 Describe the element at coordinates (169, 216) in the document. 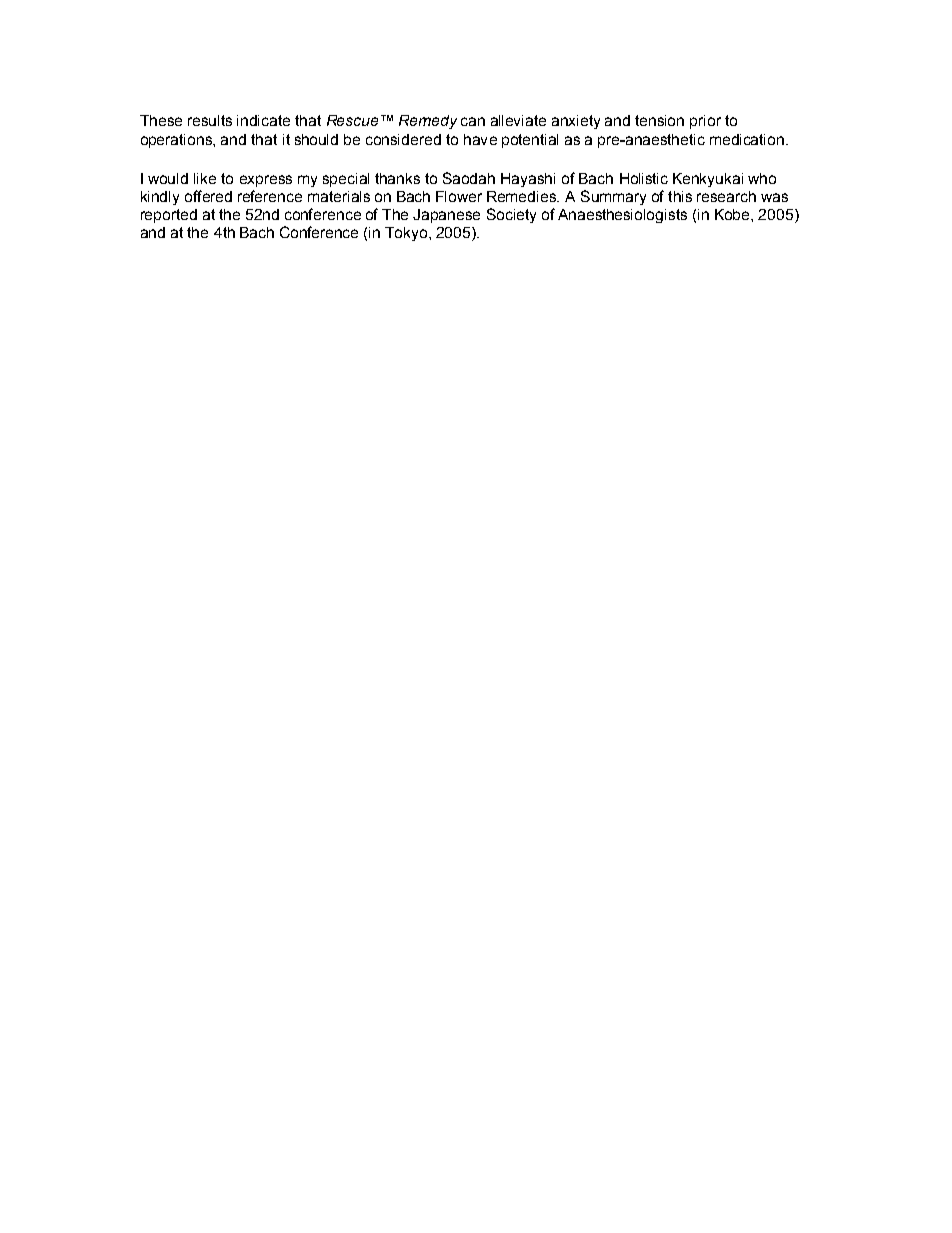

I see `reported` at that location.
